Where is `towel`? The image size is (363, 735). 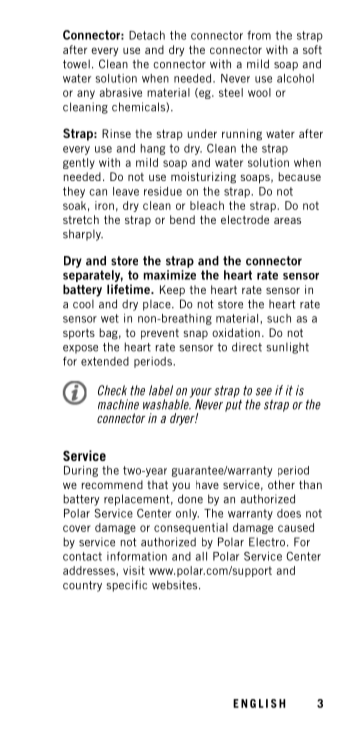 towel is located at coordinates (76, 64).
